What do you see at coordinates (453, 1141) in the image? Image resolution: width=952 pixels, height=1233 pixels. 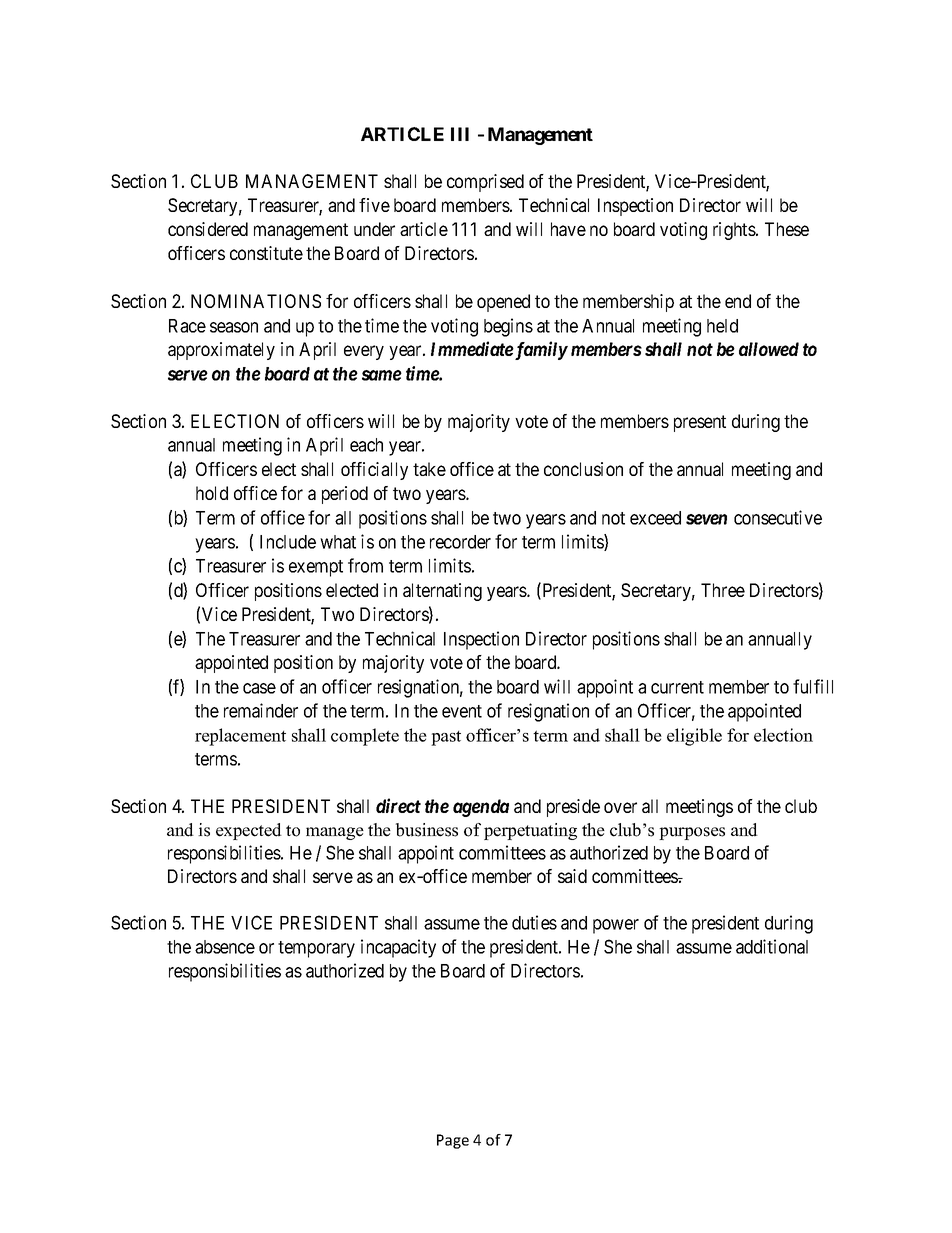 I see `Page` at bounding box center [453, 1141].
